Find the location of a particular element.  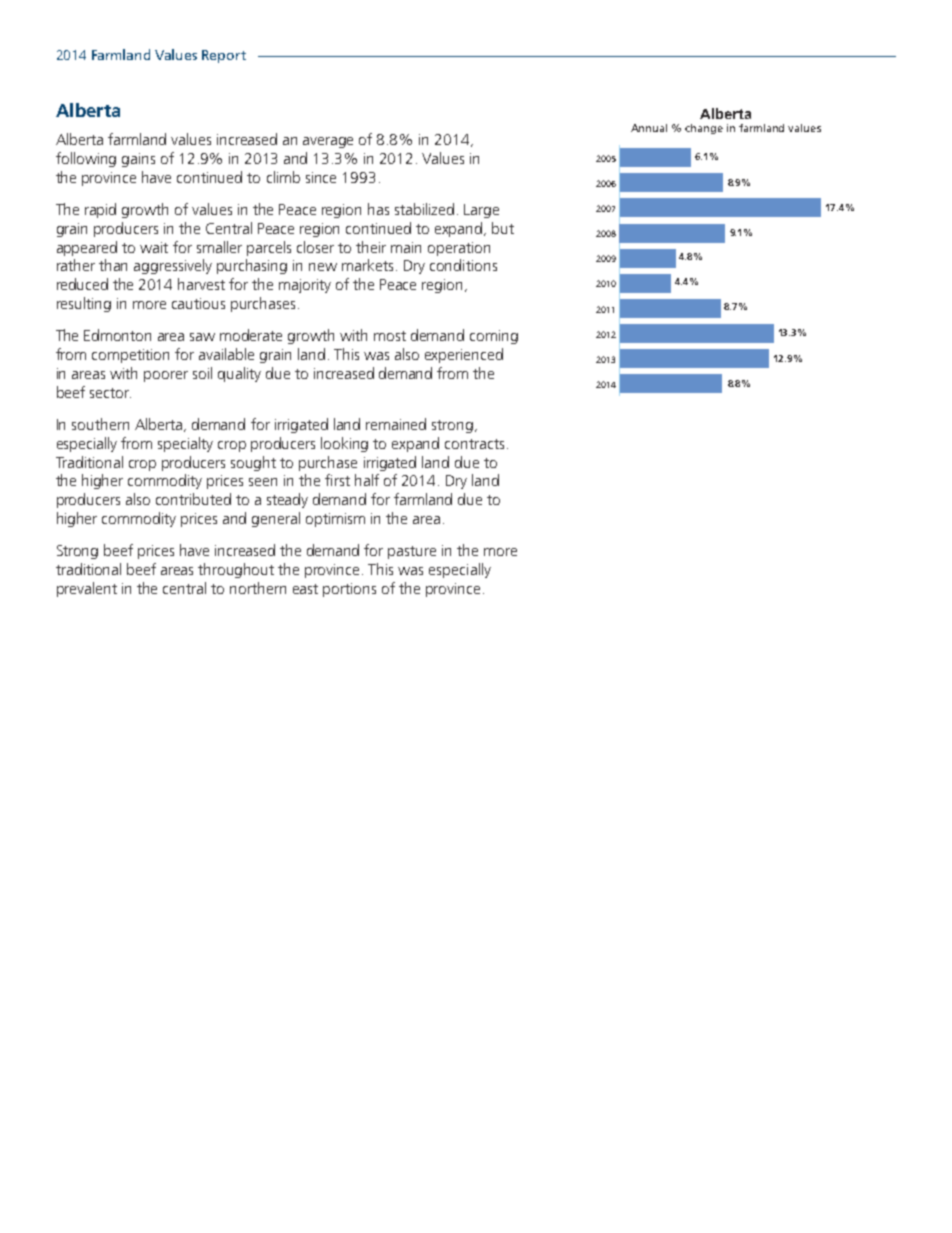

prevalent is located at coordinates (87, 589).
